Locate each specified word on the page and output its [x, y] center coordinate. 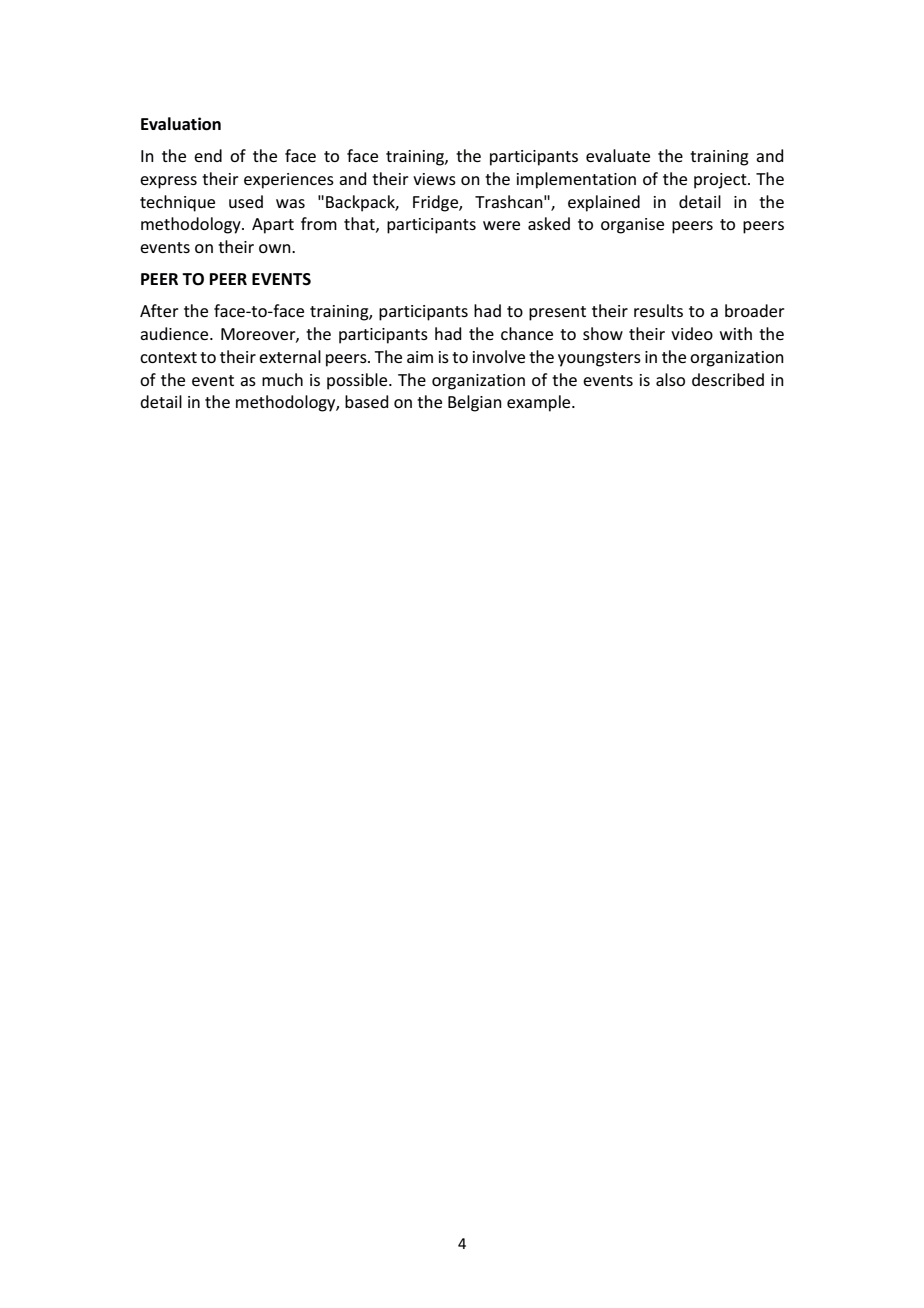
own [276, 248]
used [246, 201]
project [721, 181]
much [282, 379]
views [434, 179]
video [692, 333]
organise [632, 226]
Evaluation [181, 124]
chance [527, 333]
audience [175, 333]
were [501, 225]
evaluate [618, 155]
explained [604, 203]
